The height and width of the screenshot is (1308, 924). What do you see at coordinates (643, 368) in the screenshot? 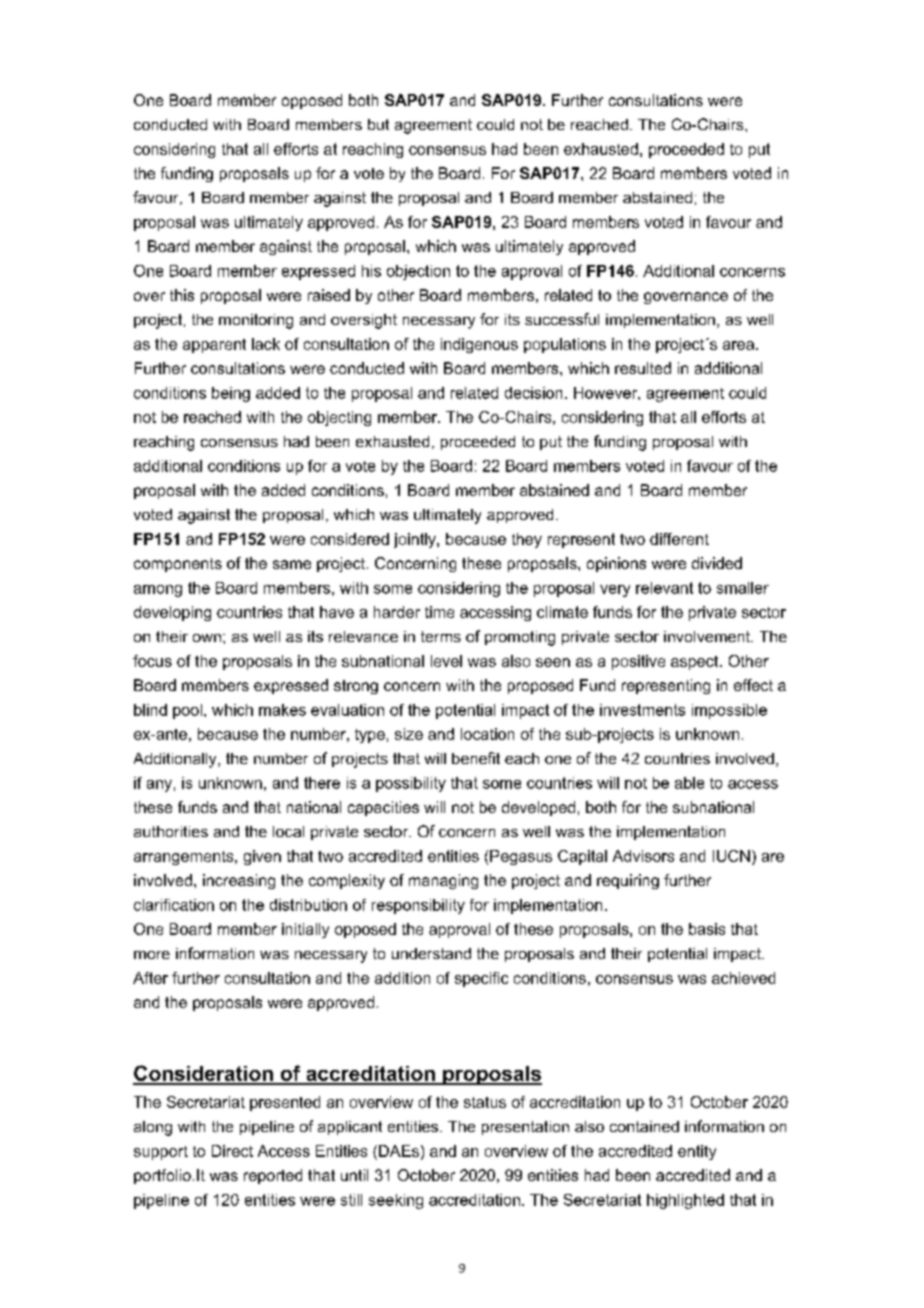
I see `resulted` at bounding box center [643, 368].
